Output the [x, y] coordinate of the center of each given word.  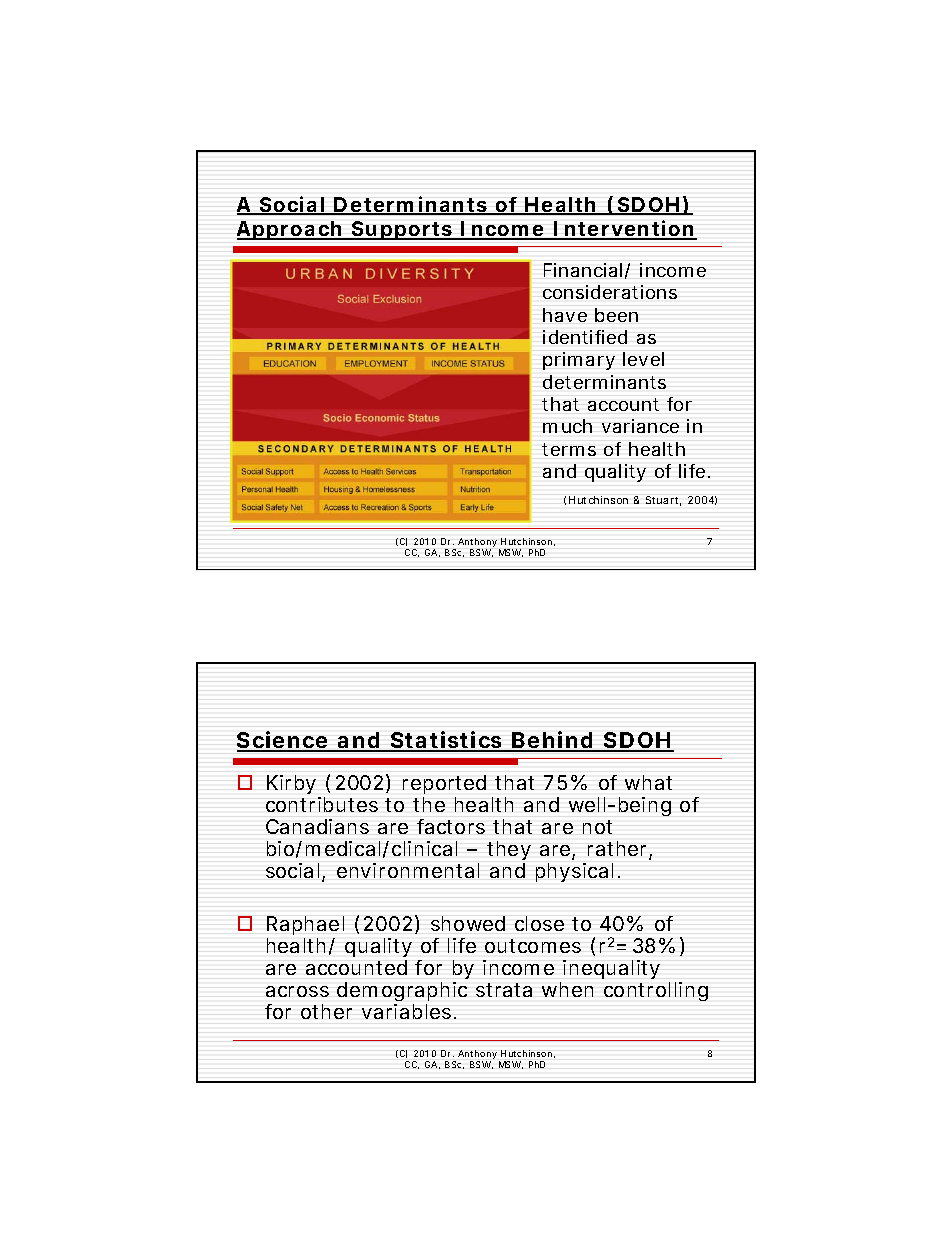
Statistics [446, 741]
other [326, 1011]
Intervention [623, 229]
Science [283, 741]
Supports [401, 230]
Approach [289, 230]
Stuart [663, 501]
